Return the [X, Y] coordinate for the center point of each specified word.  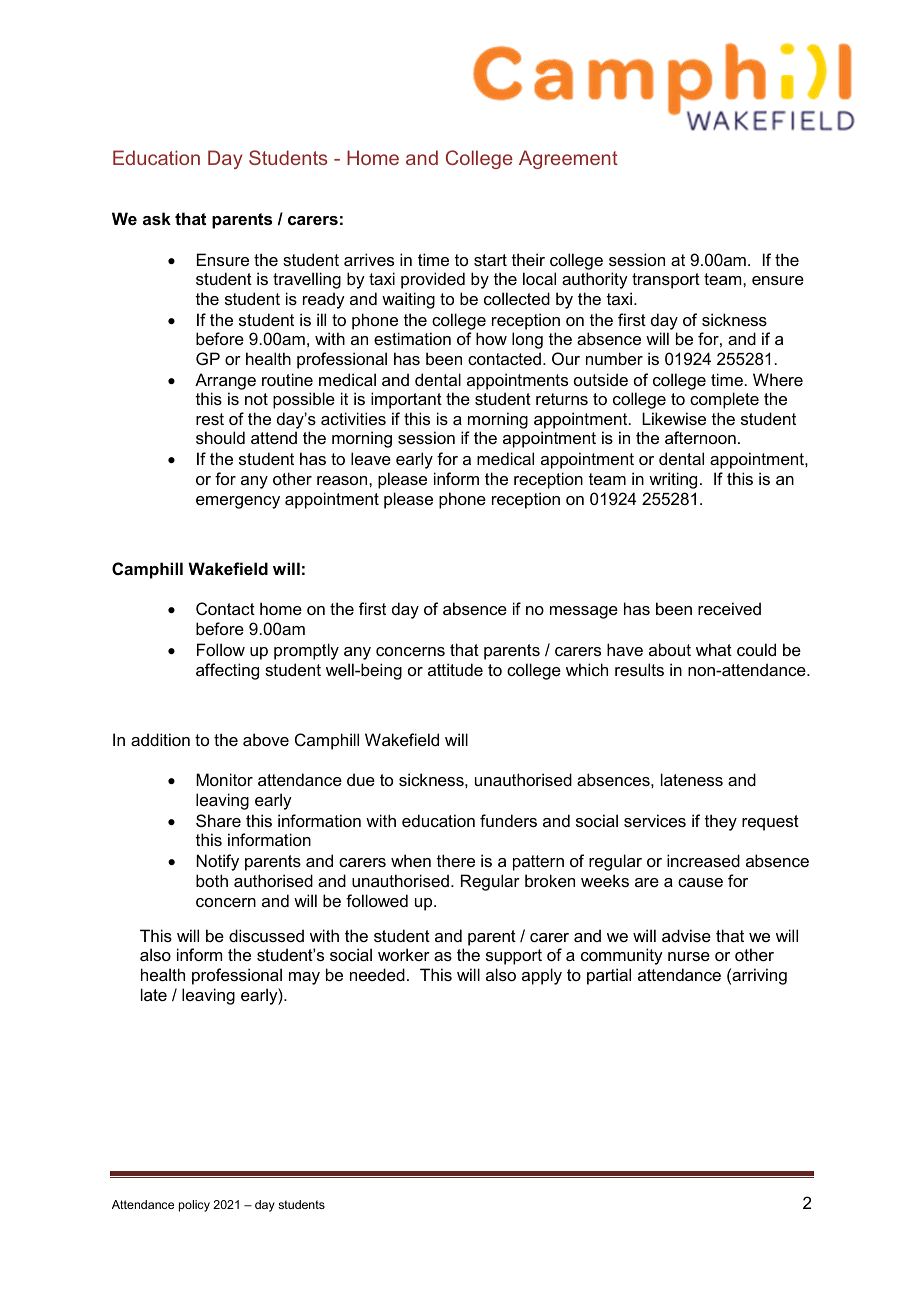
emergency [238, 502]
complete [724, 400]
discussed [266, 935]
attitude [455, 669]
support [514, 957]
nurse [689, 956]
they [721, 822]
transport [666, 281]
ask [157, 218]
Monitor [224, 779]
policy [194, 1206]
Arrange [225, 381]
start [490, 260]
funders [508, 820]
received [729, 608]
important [406, 400]
